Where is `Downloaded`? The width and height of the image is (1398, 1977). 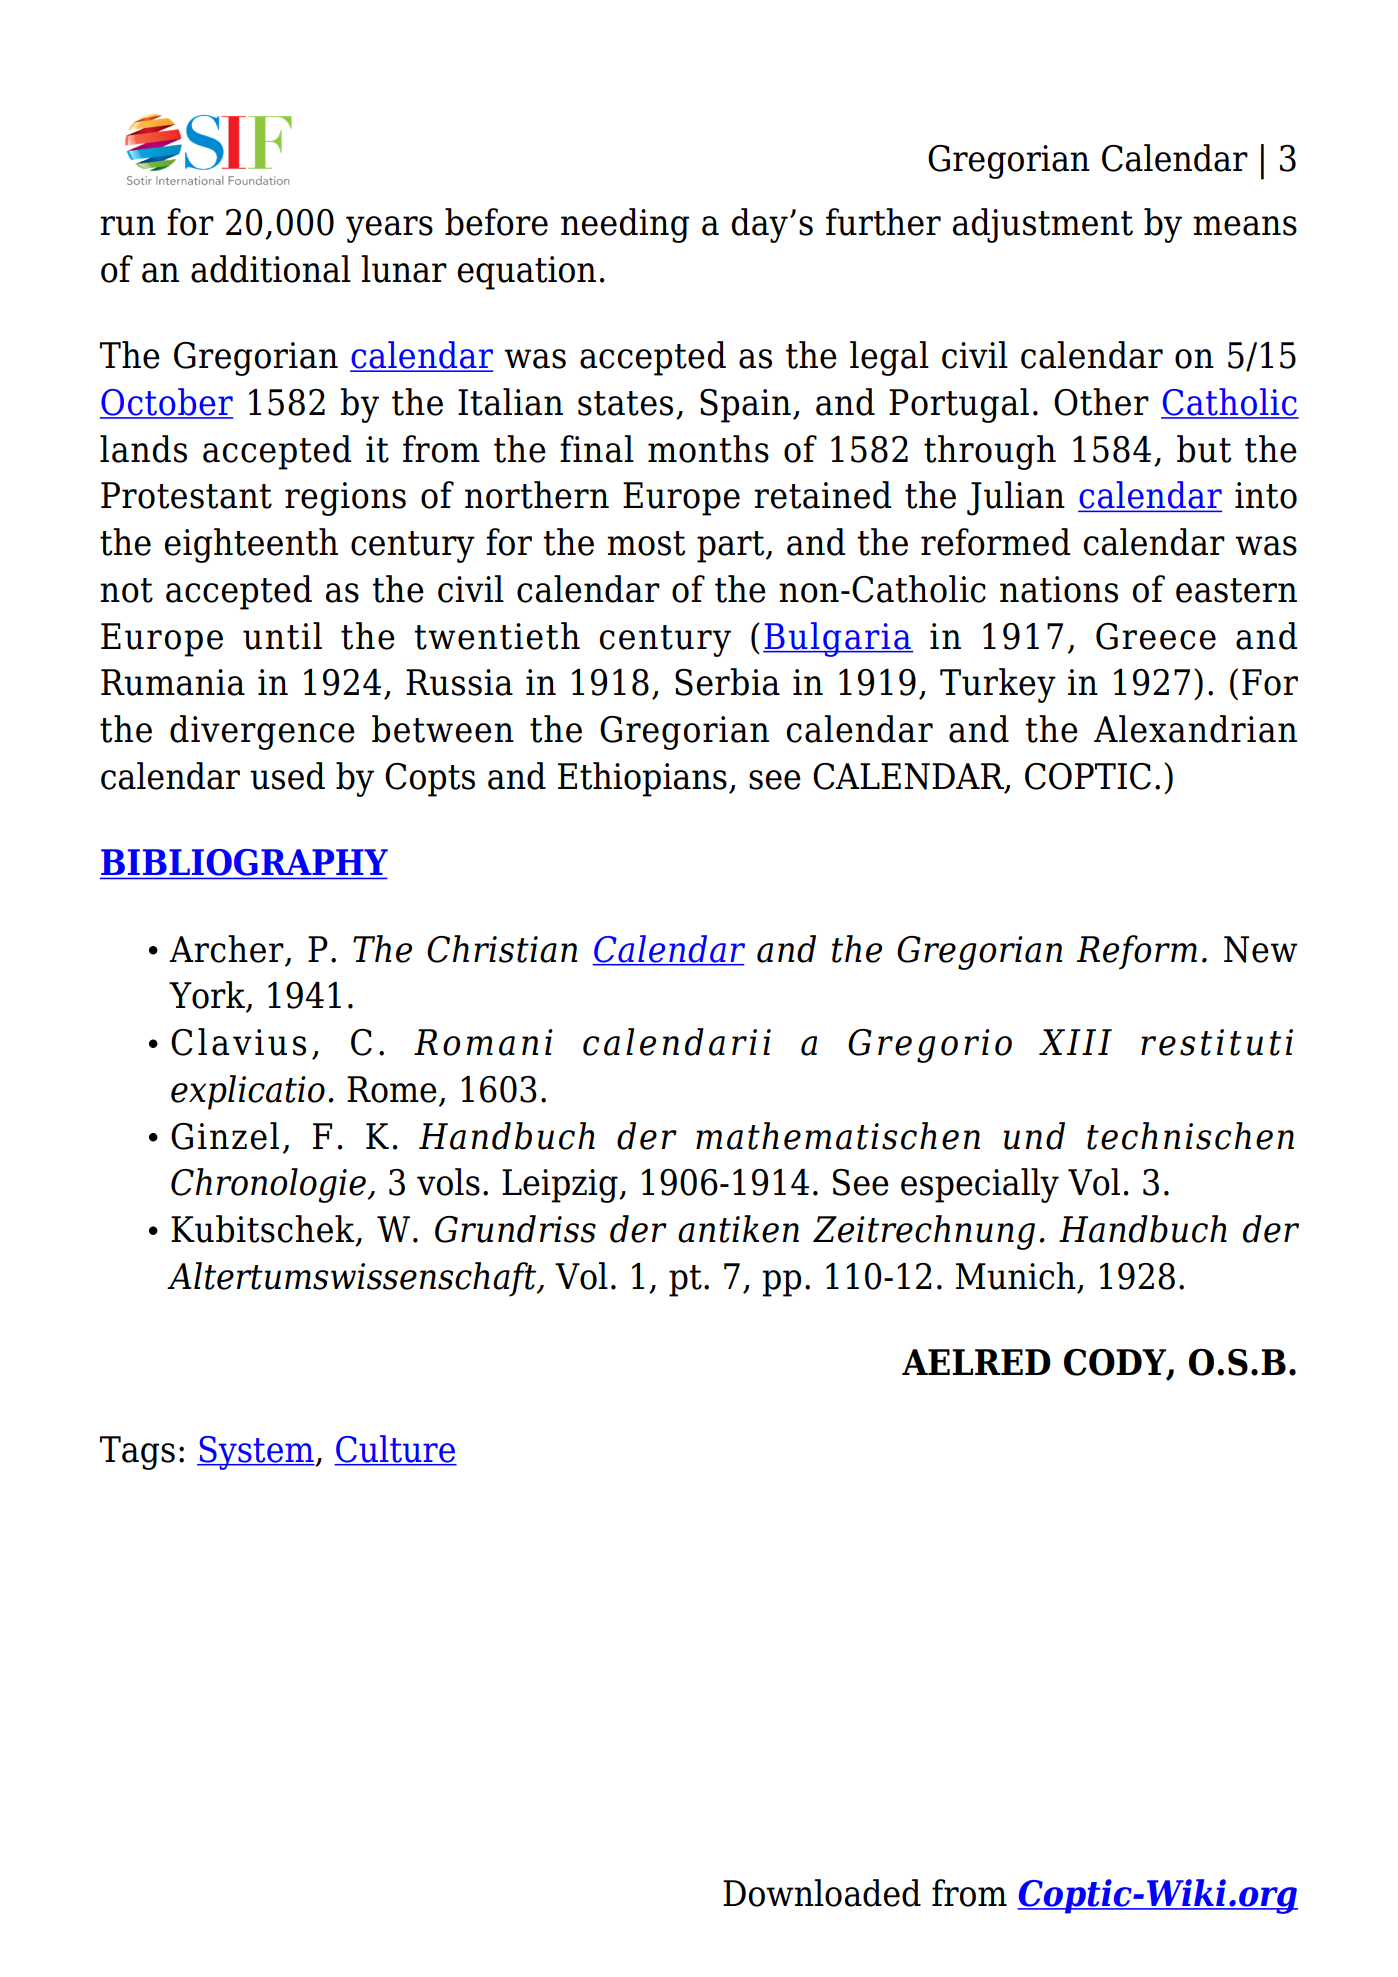
Downloaded is located at coordinates (822, 1893).
